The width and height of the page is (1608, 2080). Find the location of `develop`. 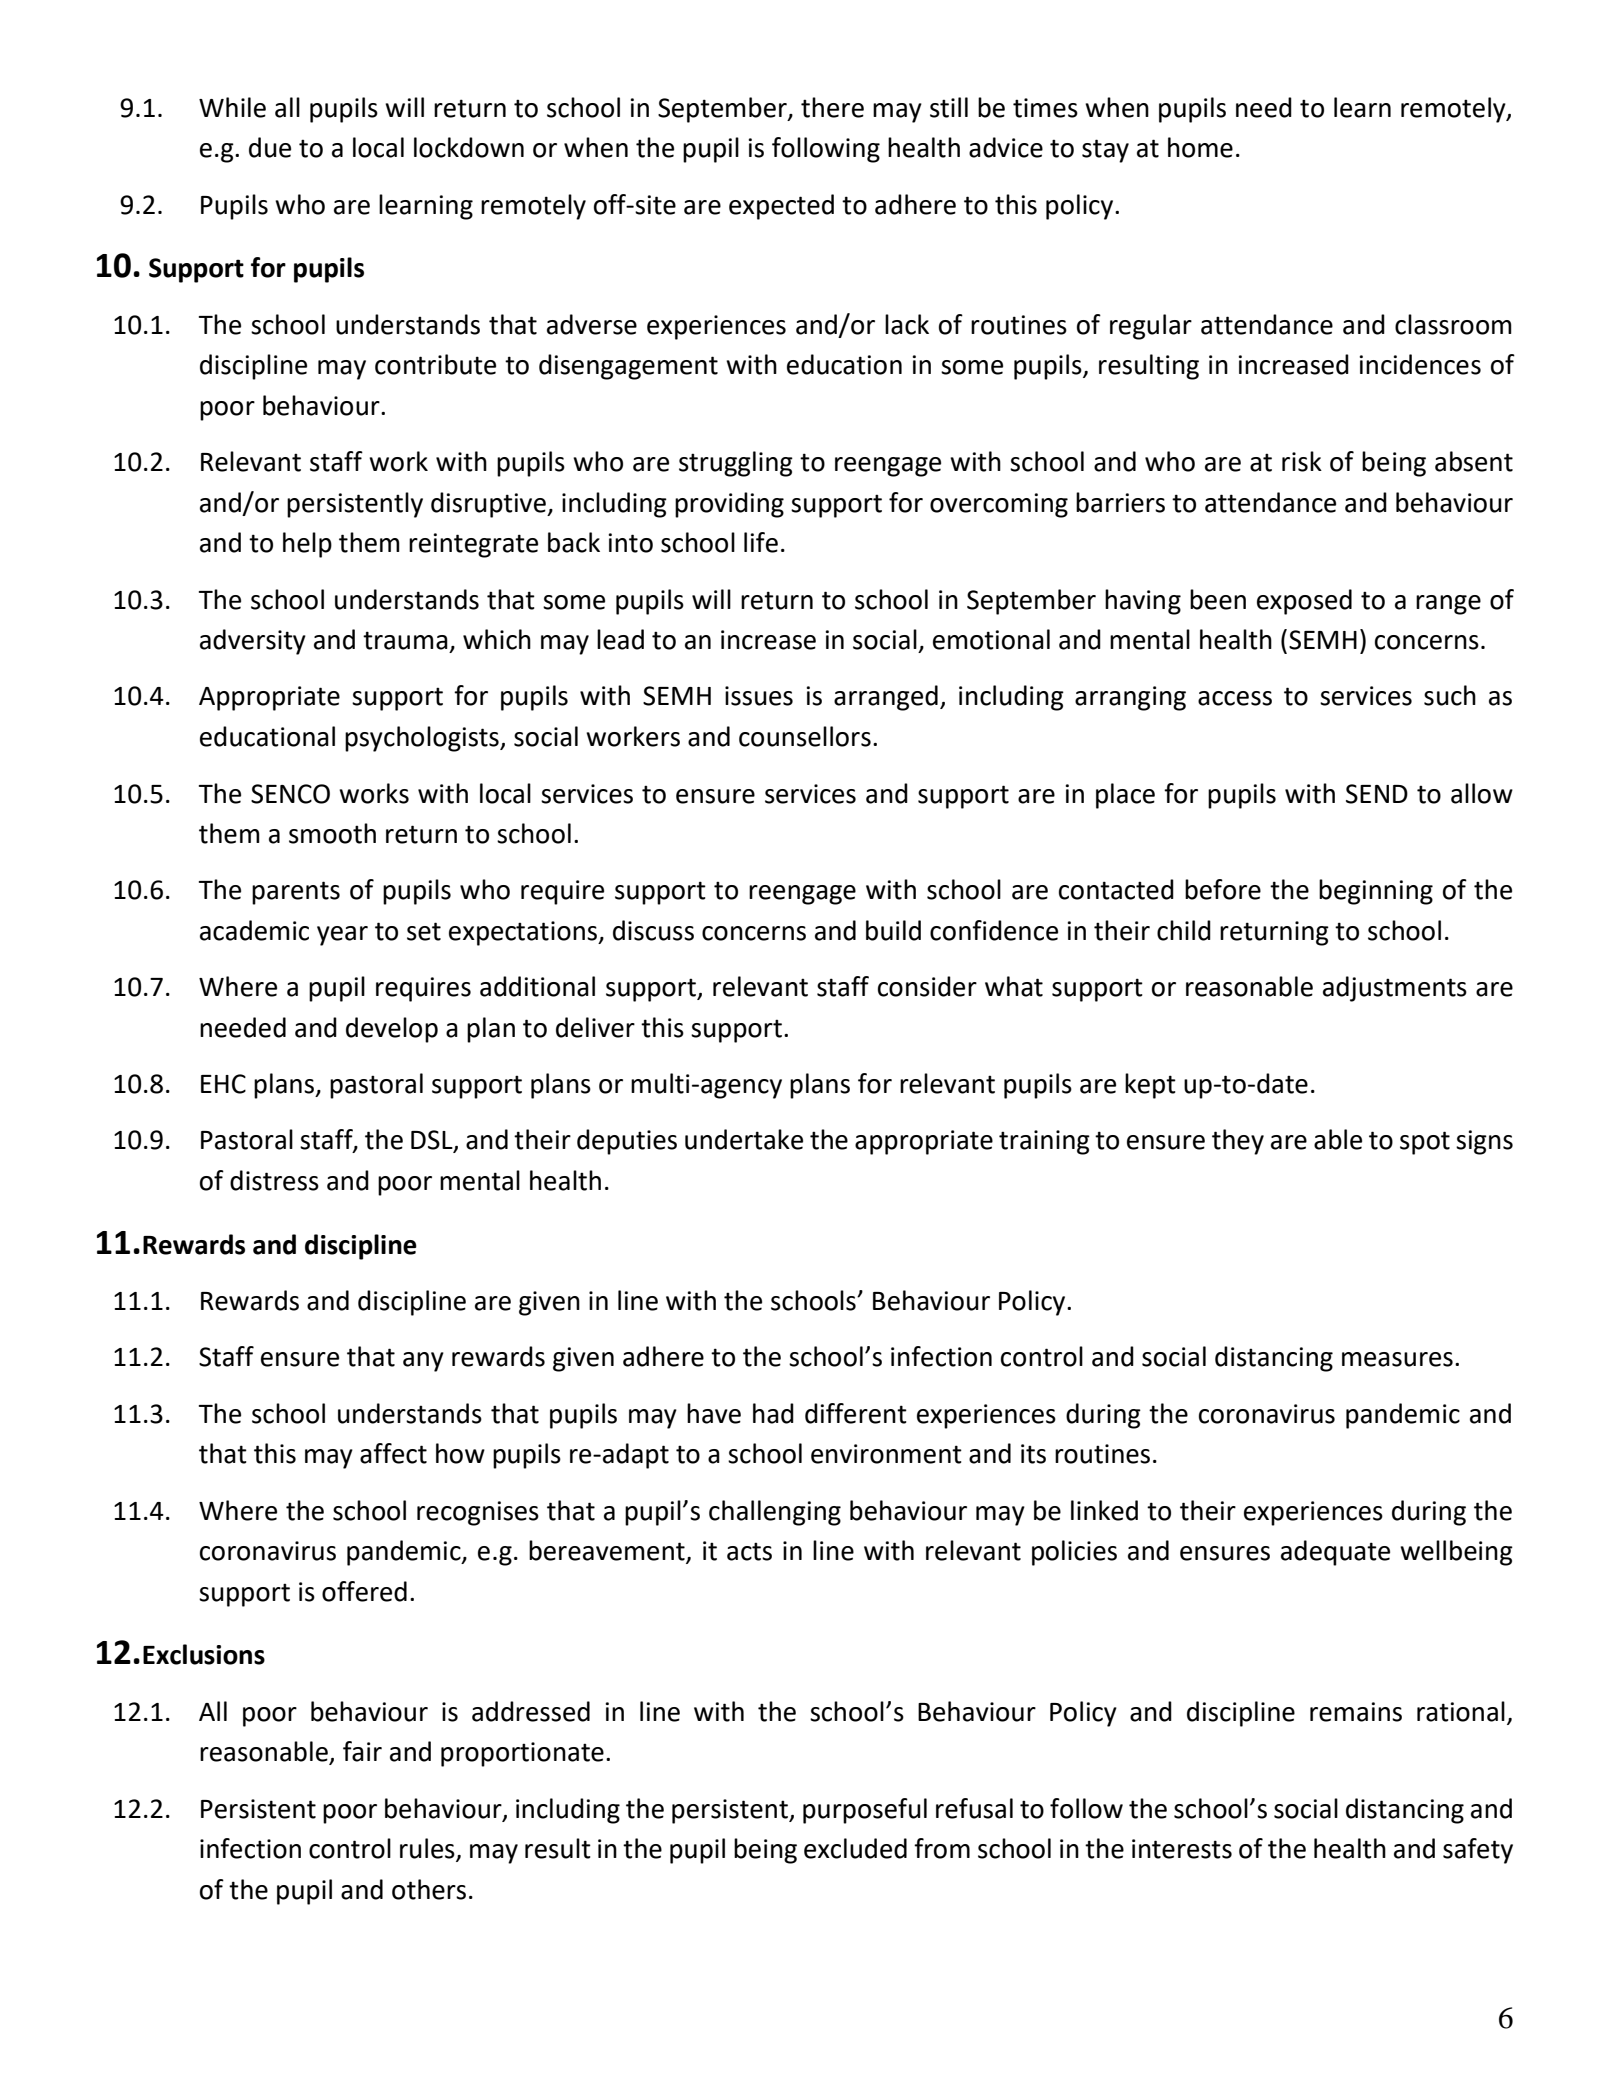

develop is located at coordinates (392, 1030).
